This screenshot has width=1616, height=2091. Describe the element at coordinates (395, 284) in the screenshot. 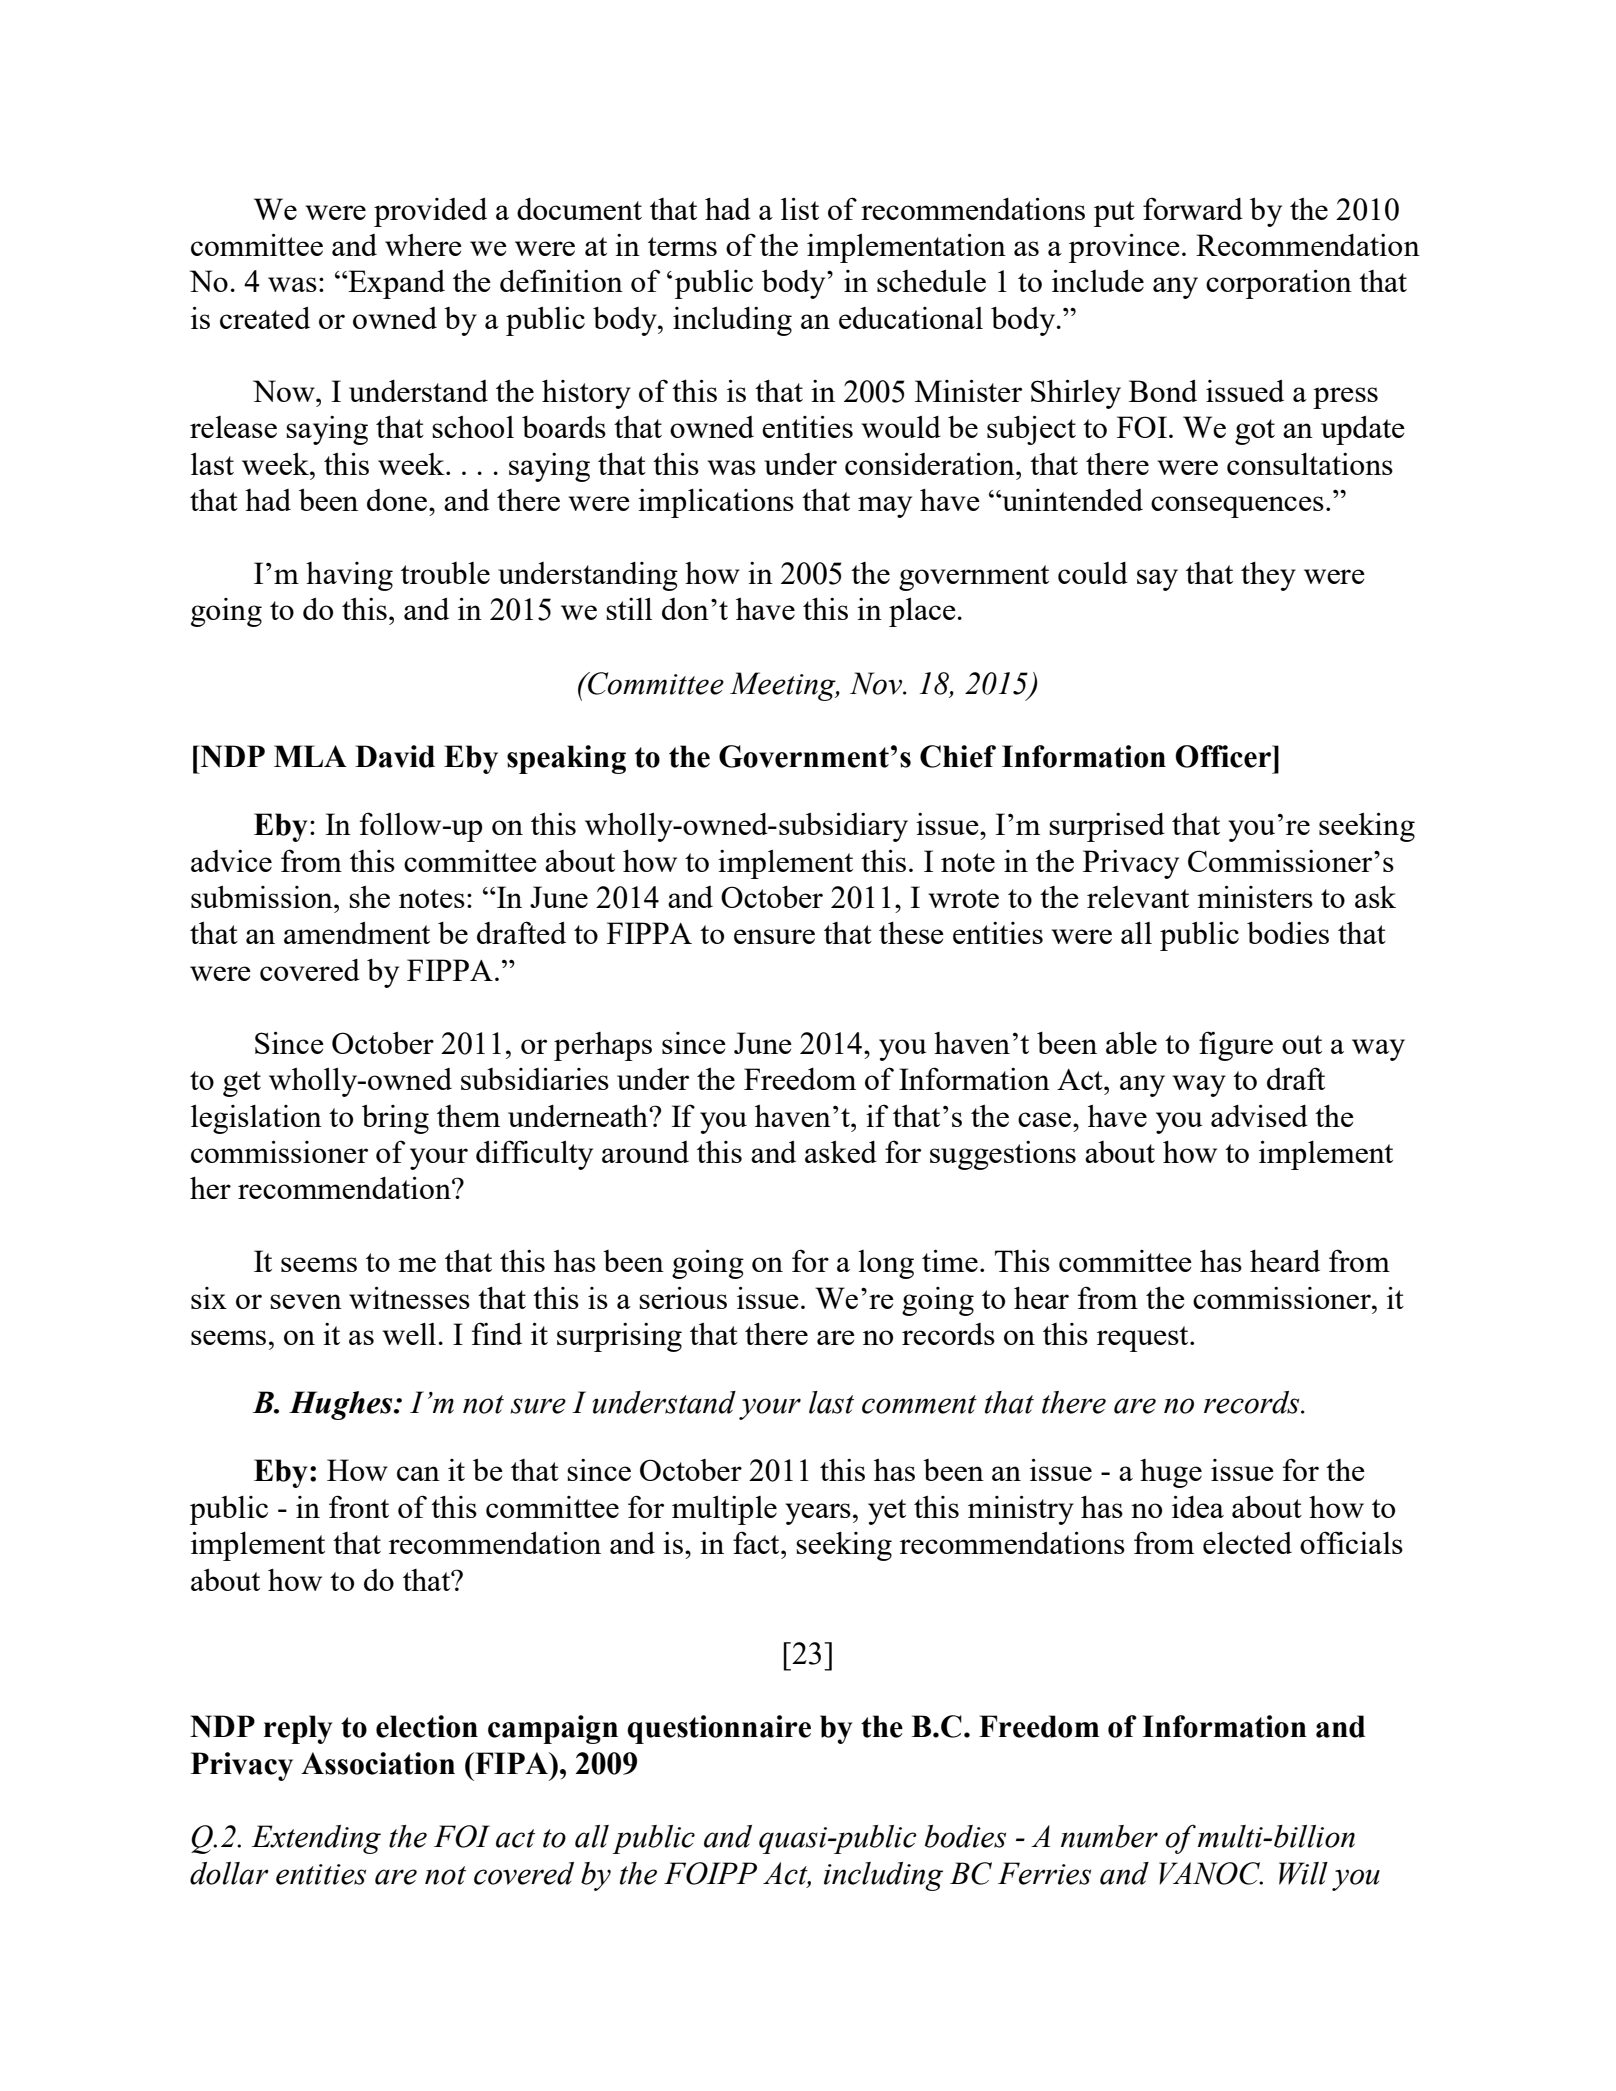

I see `Expand` at that location.
